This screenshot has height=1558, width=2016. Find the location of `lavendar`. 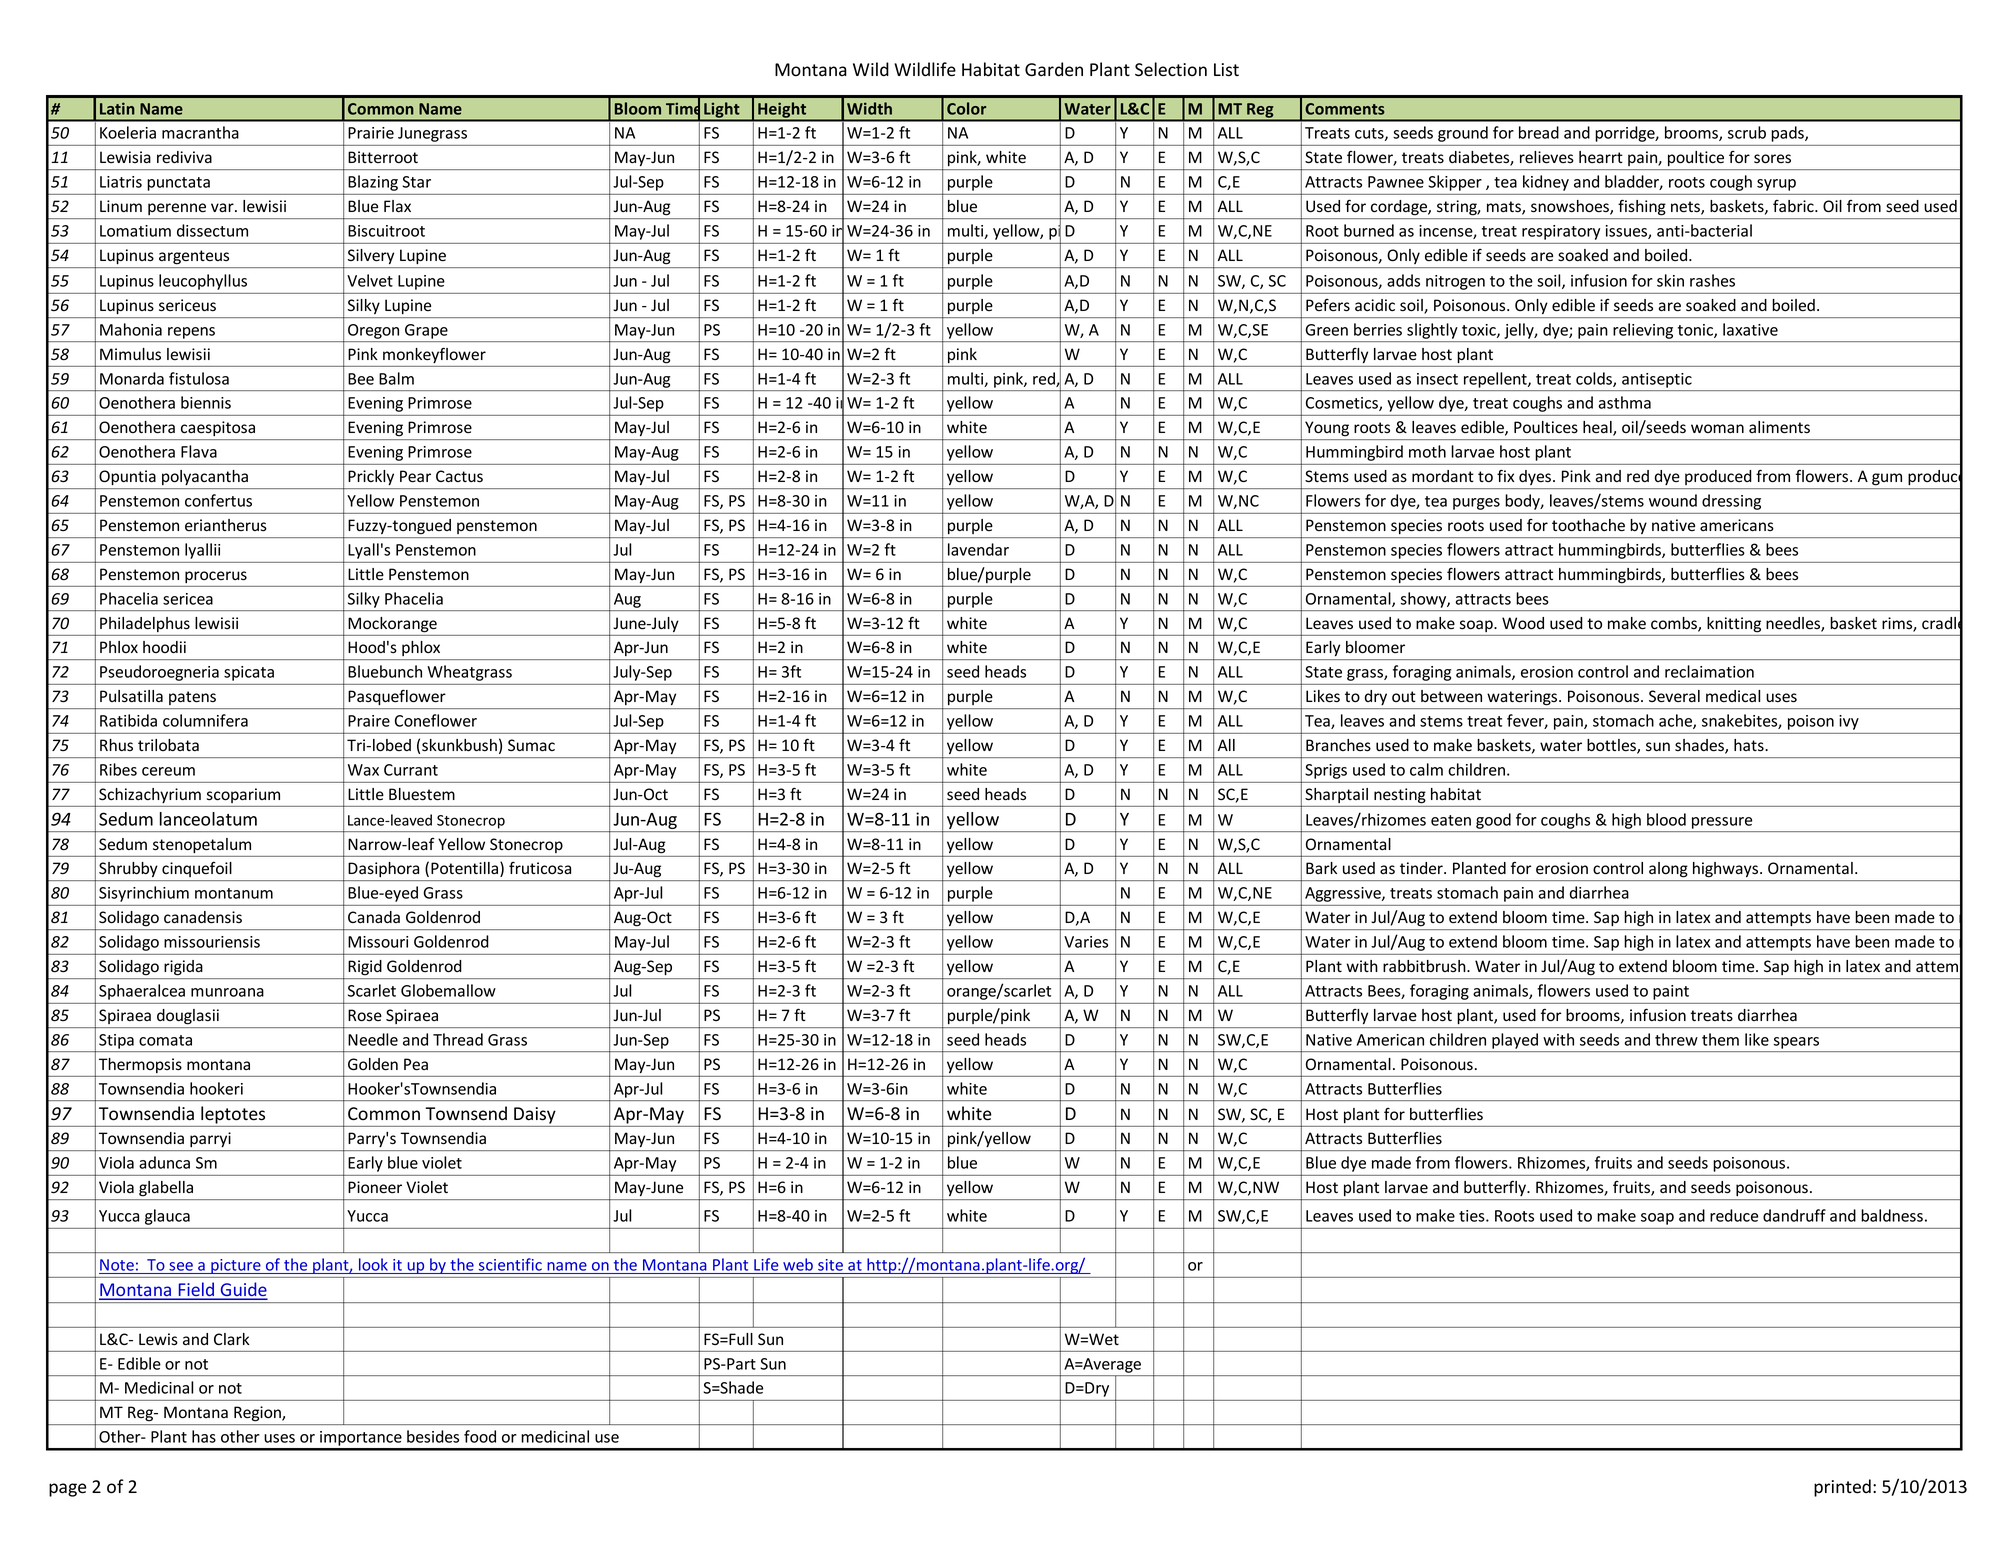

lavendar is located at coordinates (978, 549).
